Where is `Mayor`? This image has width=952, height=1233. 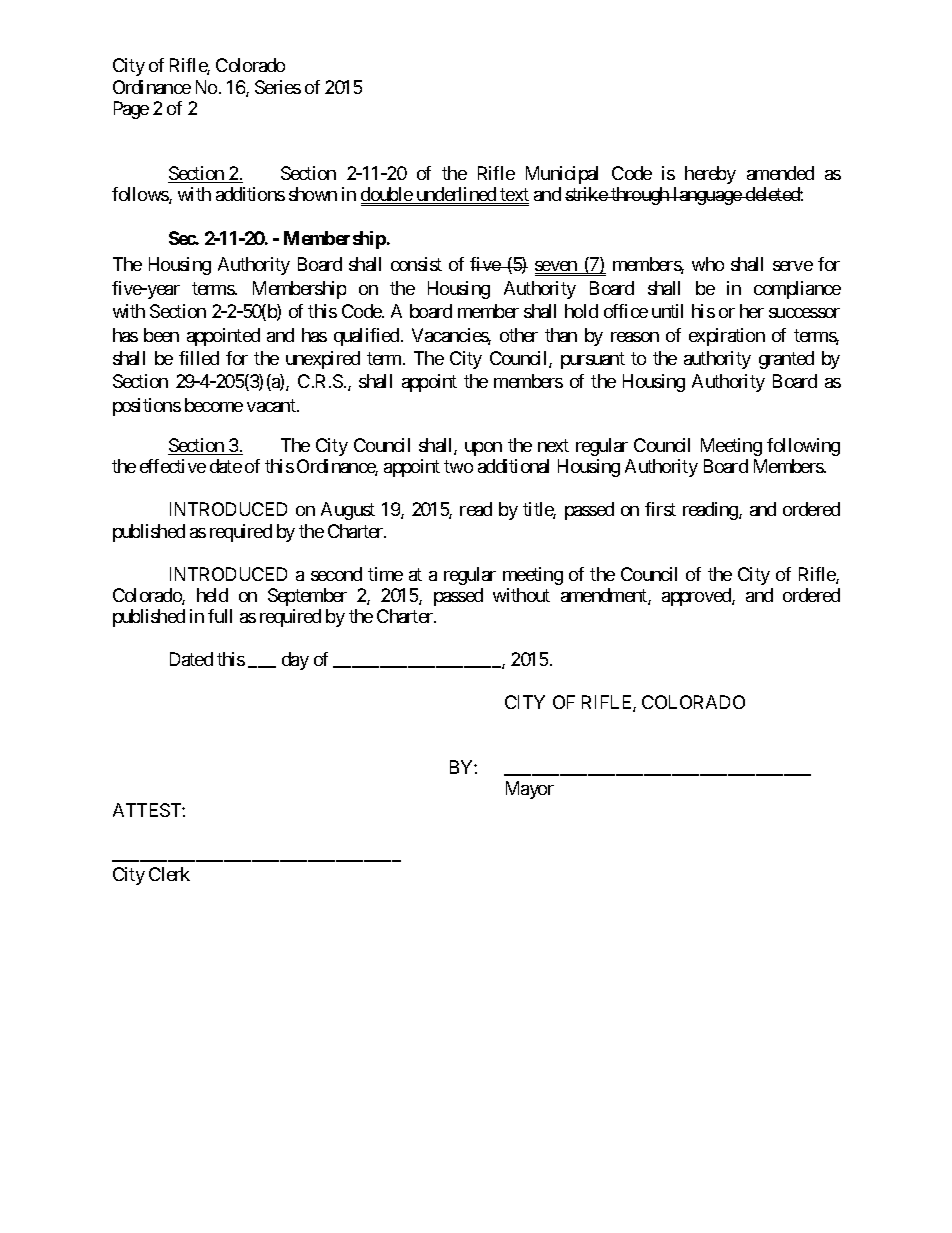
Mayor is located at coordinates (530, 790).
